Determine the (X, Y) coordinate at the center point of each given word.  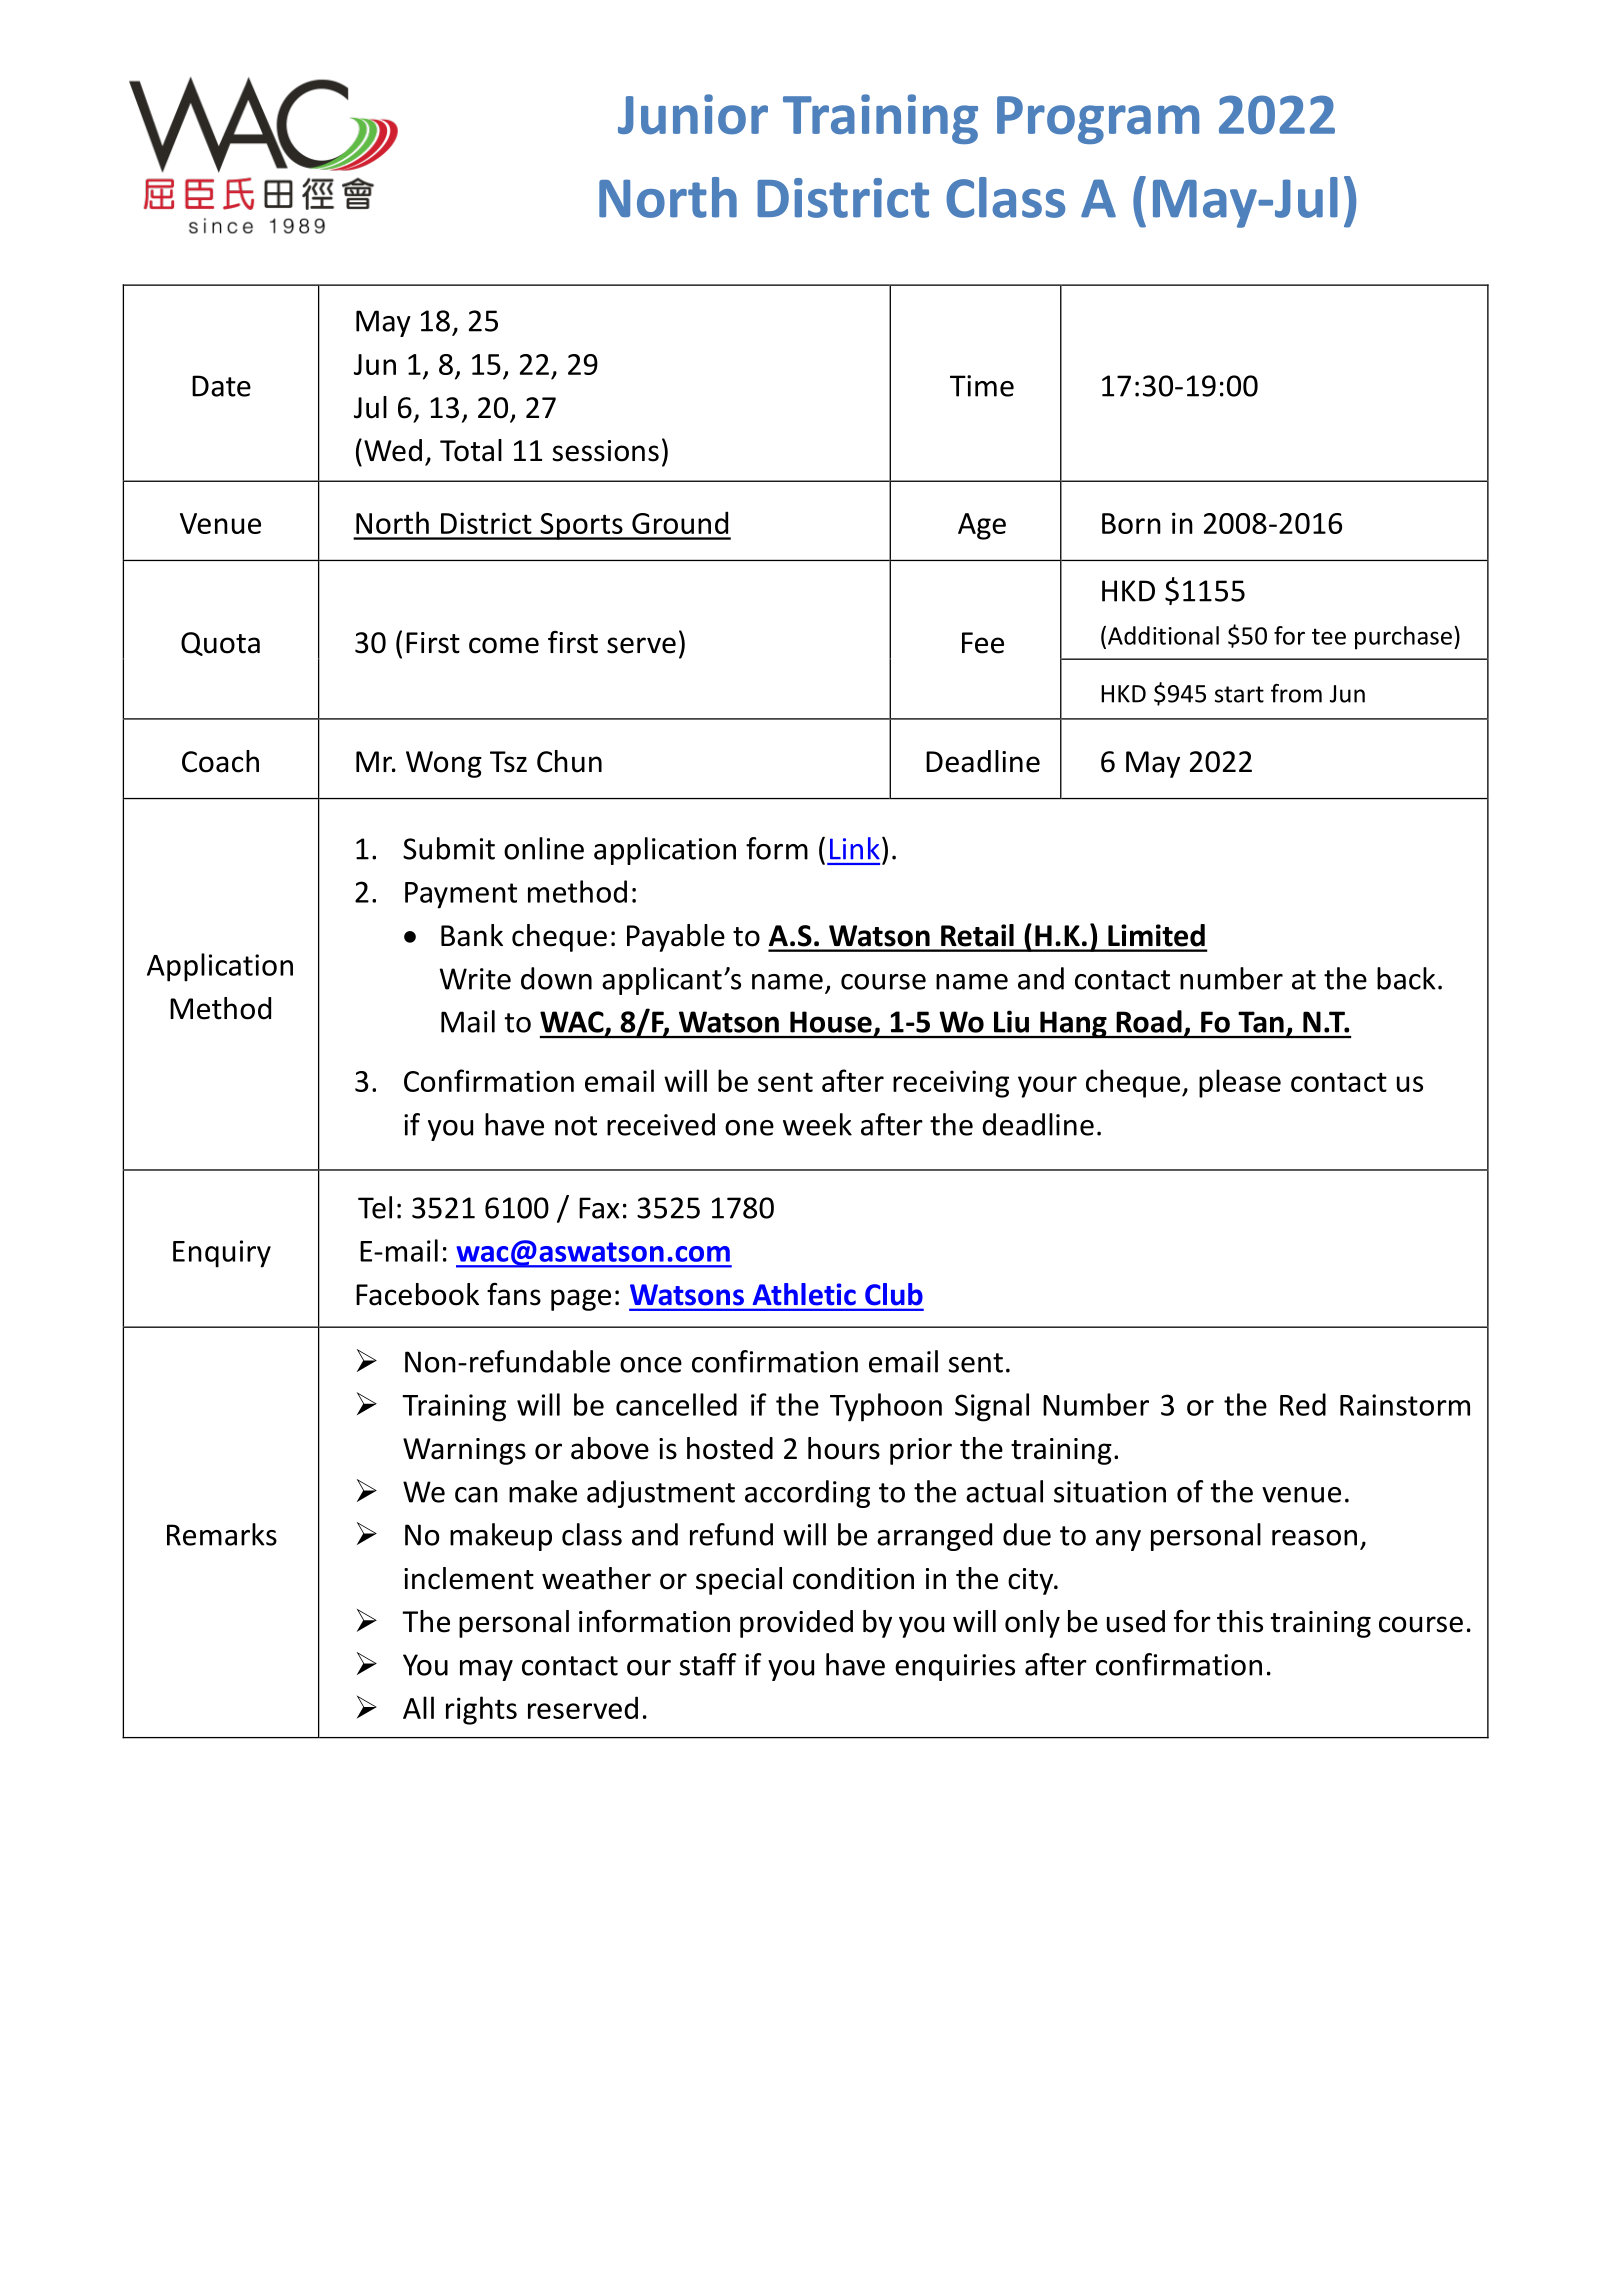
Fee (983, 643)
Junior (693, 114)
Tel (375, 1207)
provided (796, 1624)
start (1239, 694)
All (418, 1707)
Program (1098, 120)
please (1240, 1083)
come (504, 645)
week (817, 1124)
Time (982, 386)
